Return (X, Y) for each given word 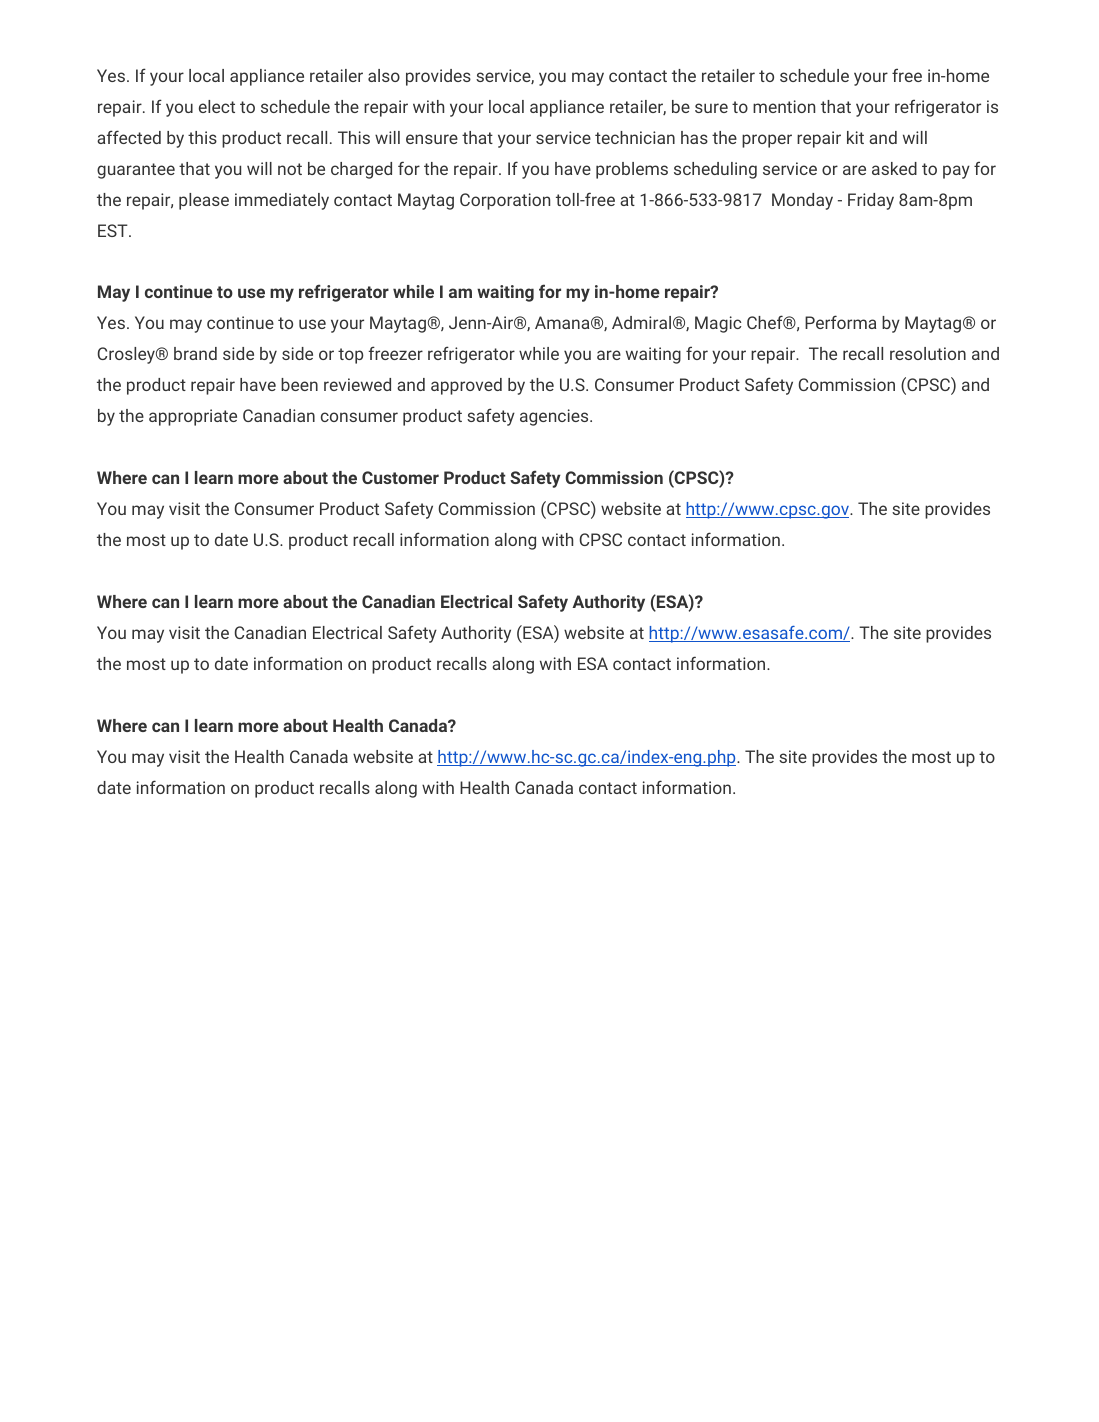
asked (894, 168)
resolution (928, 353)
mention (784, 106)
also (384, 75)
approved (466, 386)
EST (114, 230)
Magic (718, 324)
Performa (840, 322)
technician (635, 137)
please (204, 201)
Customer (400, 477)
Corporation (505, 201)
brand (195, 353)
